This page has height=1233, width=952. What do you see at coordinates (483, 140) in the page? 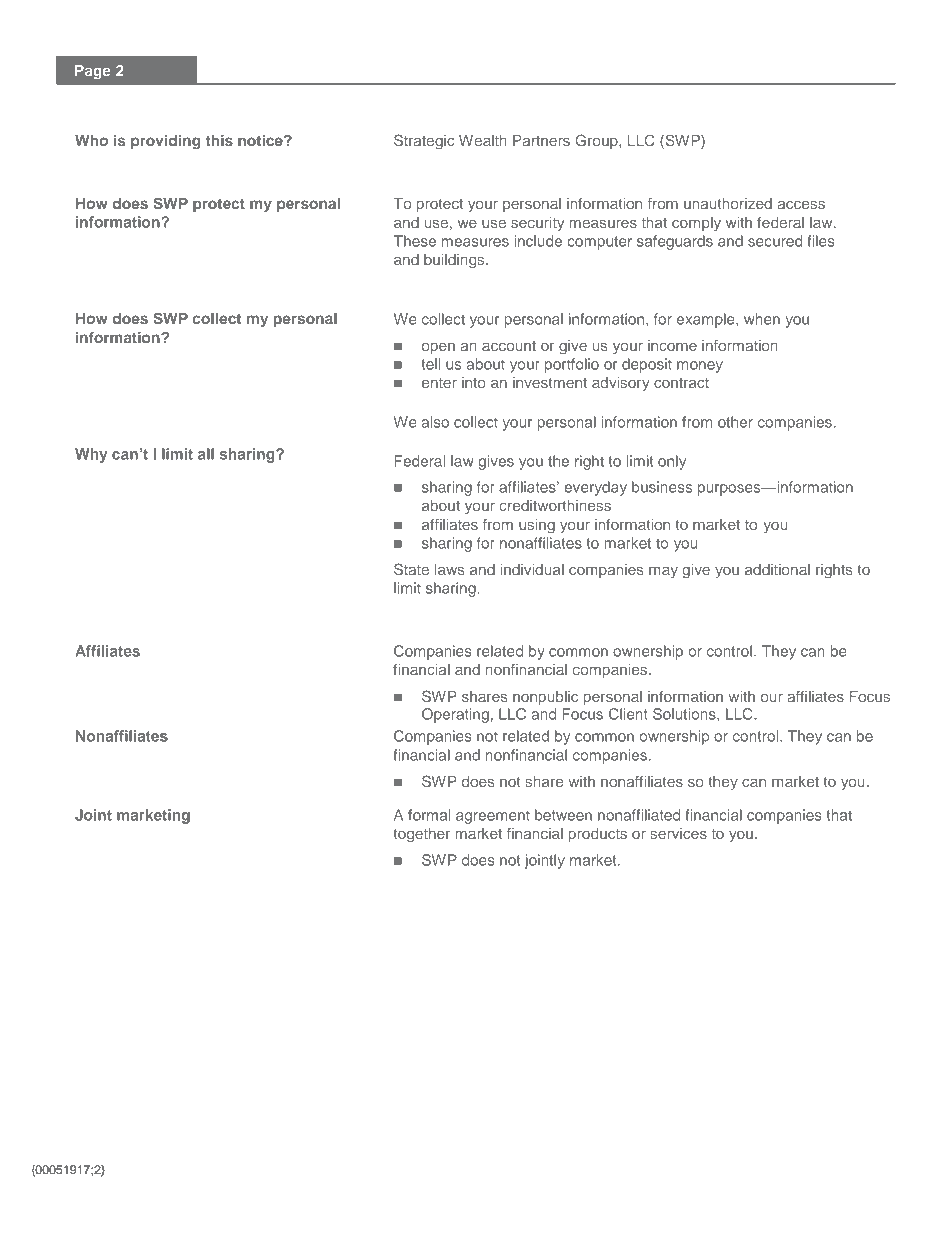
I see `Wealth` at bounding box center [483, 140].
